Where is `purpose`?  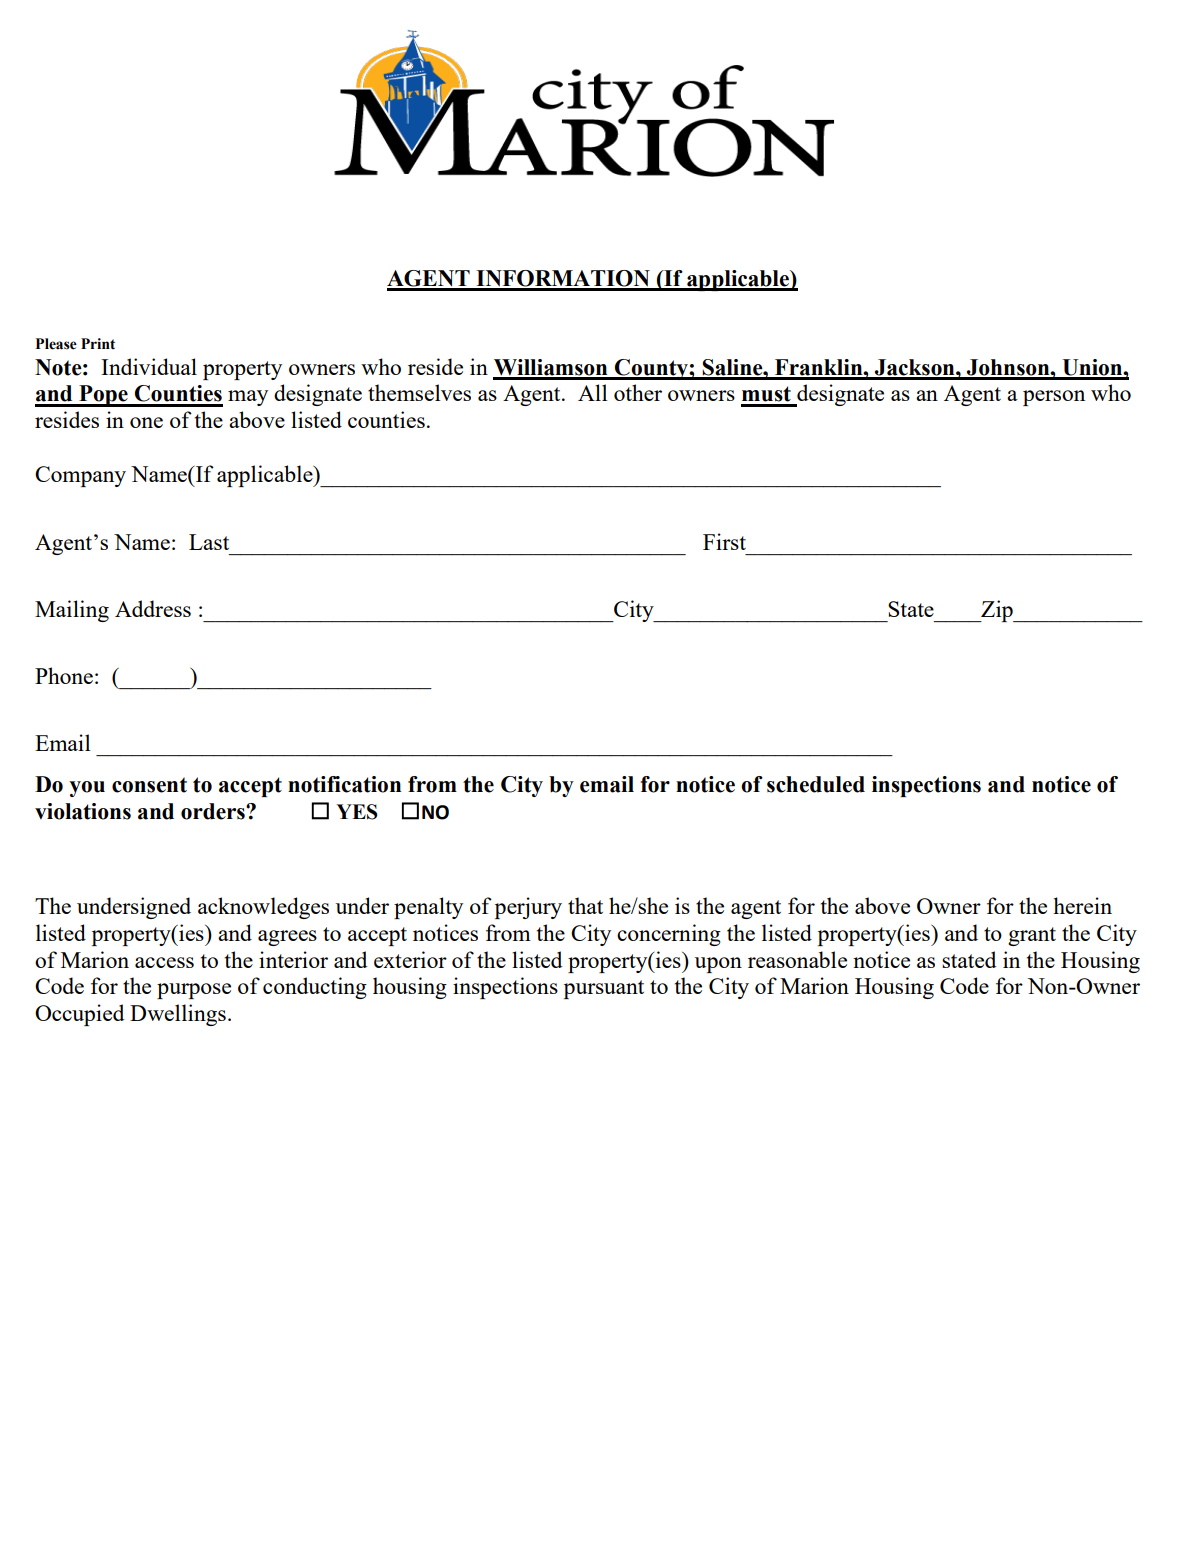
purpose is located at coordinates (194, 991).
